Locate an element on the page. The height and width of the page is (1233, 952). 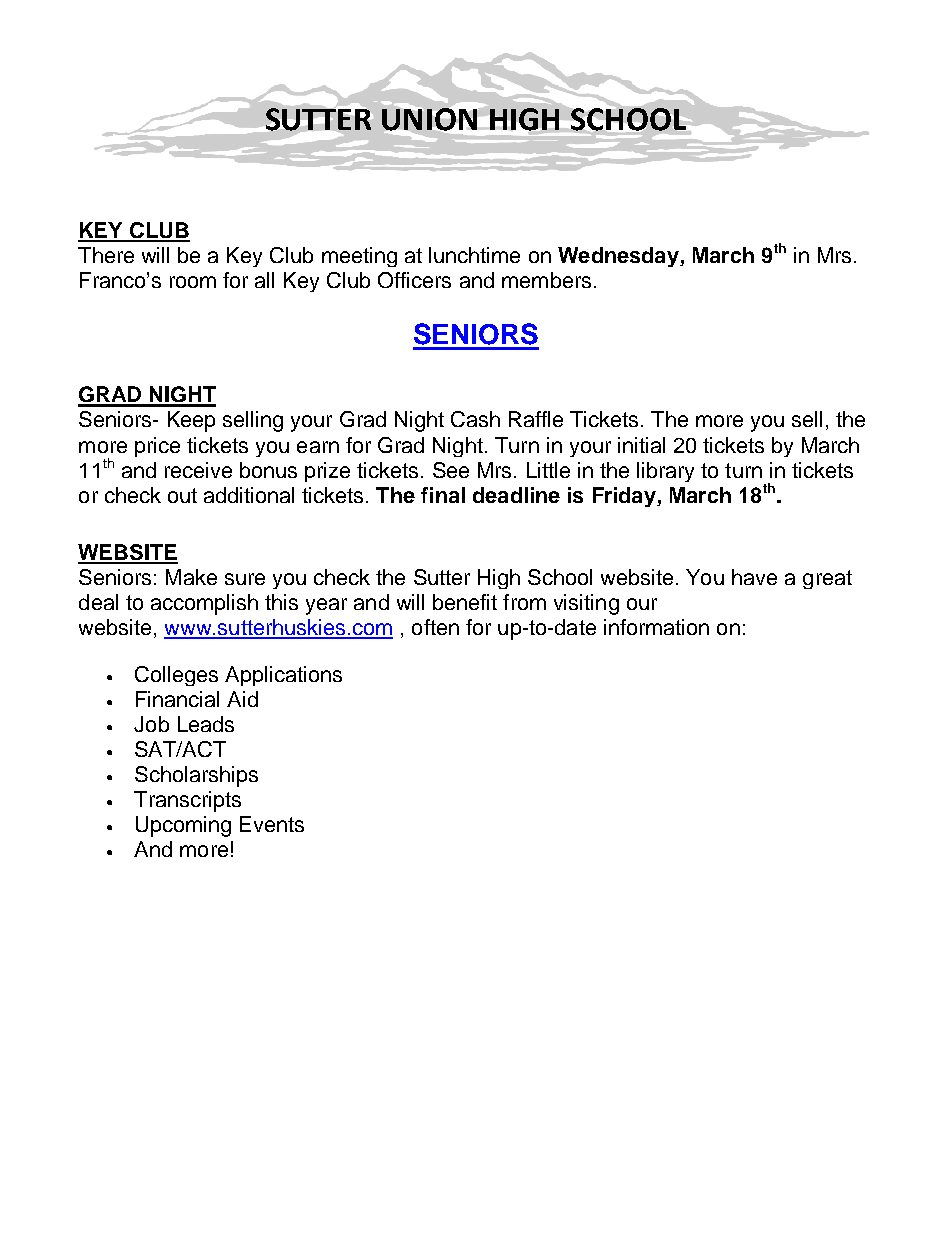
receive is located at coordinates (198, 470).
